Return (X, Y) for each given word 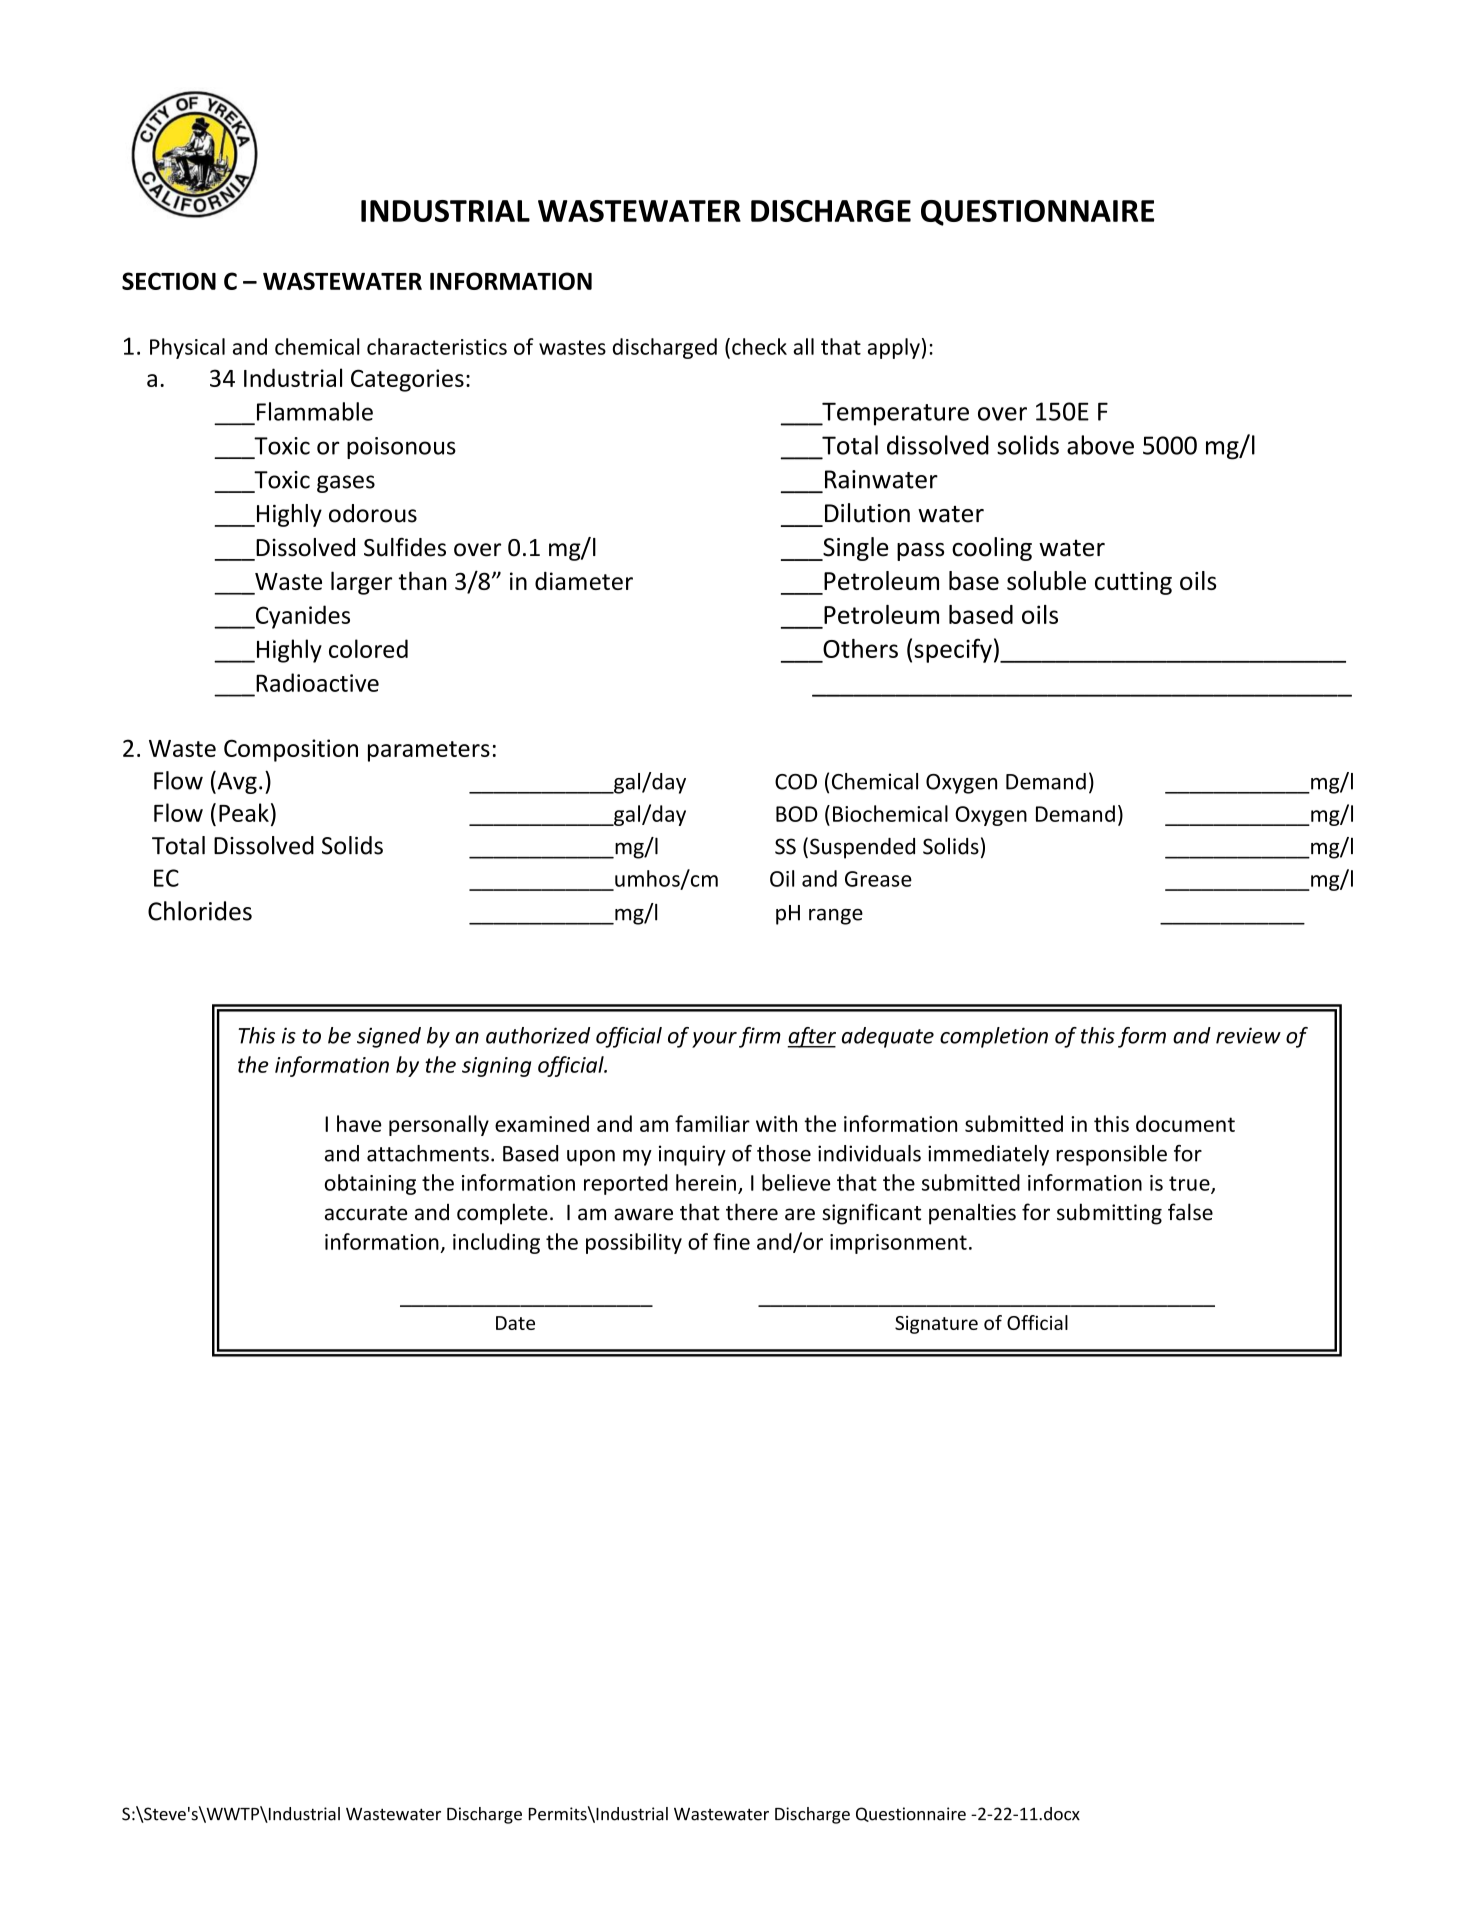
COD (796, 782)
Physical (187, 348)
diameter (584, 581)
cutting (1133, 583)
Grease (878, 879)
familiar (712, 1123)
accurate (366, 1213)
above (1100, 445)
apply (894, 348)
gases (346, 484)
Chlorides (200, 911)
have (359, 1123)
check (759, 346)
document (1185, 1123)
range (836, 917)
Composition (291, 750)
